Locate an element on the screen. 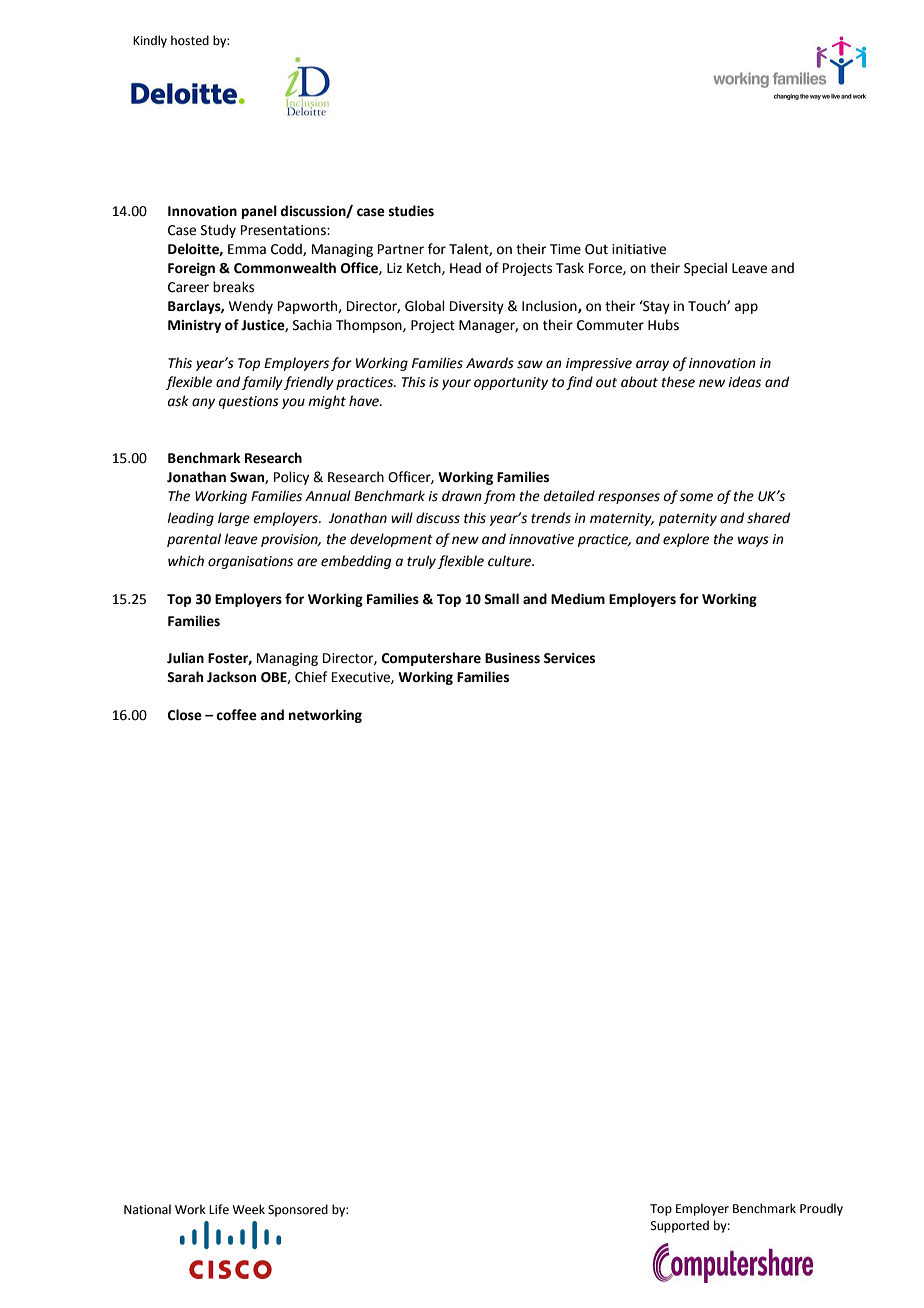  Sponsored is located at coordinates (298, 1210).
